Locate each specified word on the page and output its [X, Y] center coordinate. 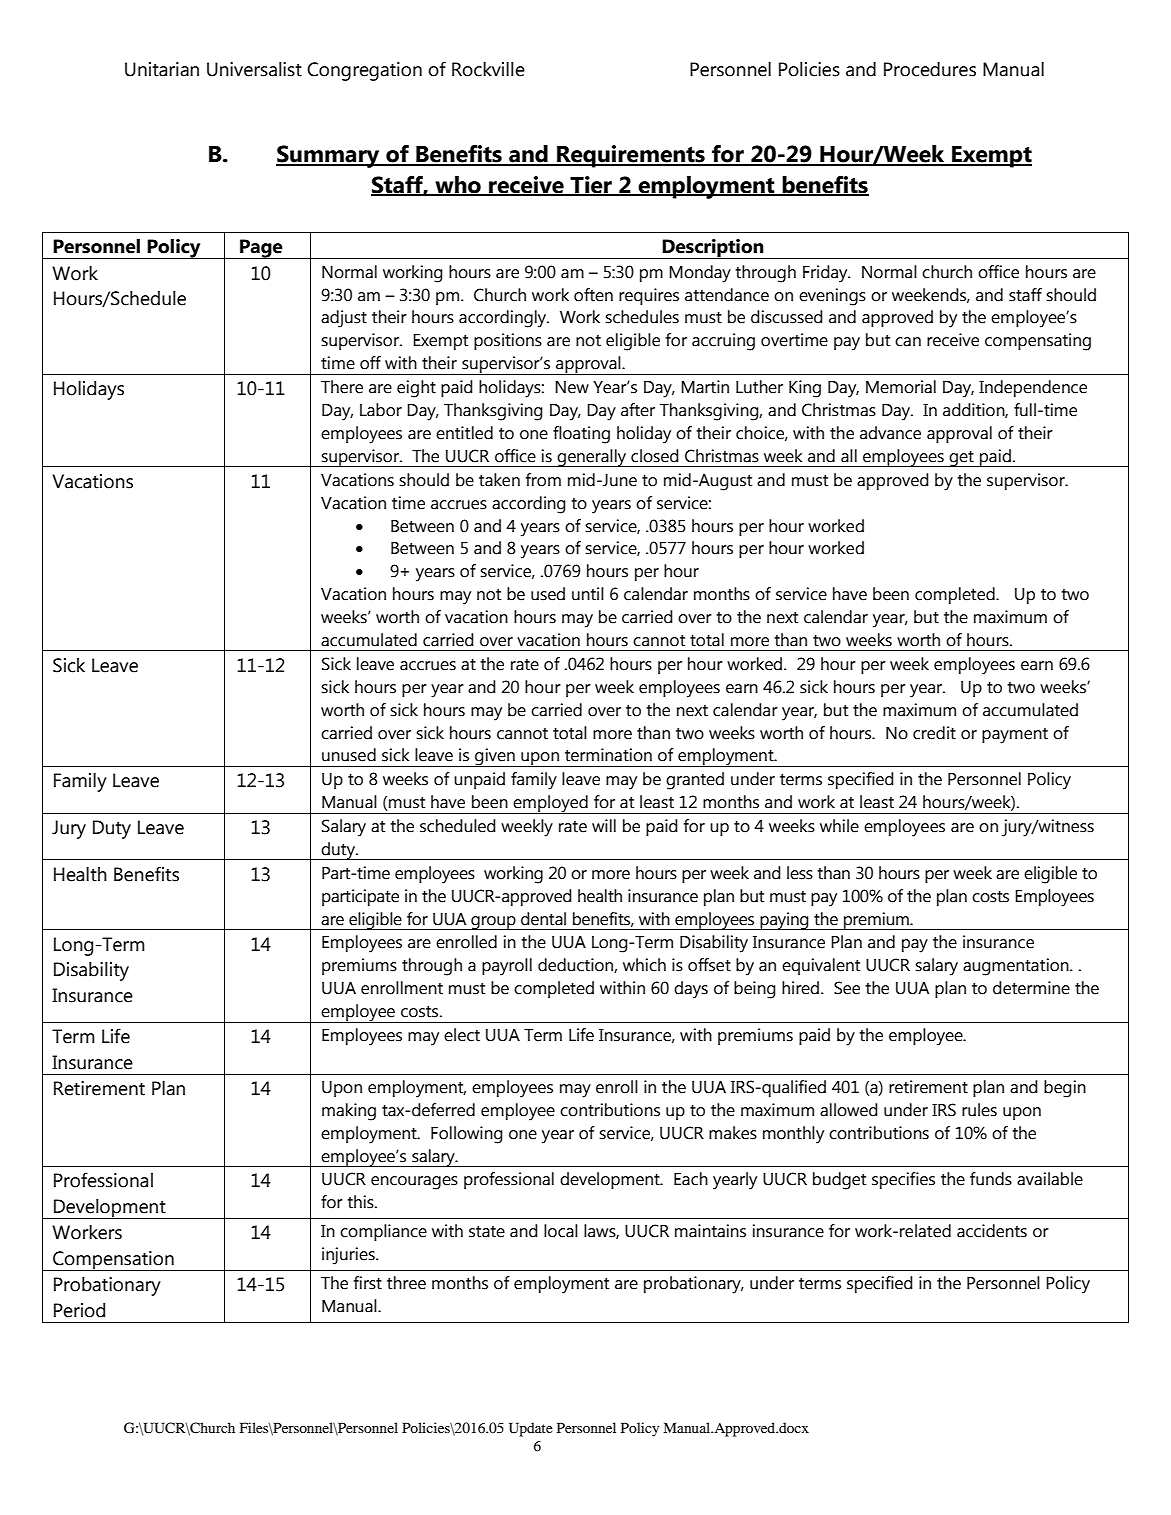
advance [890, 433]
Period [79, 1310]
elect [462, 1035]
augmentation [1017, 967]
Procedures [930, 69]
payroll [507, 967]
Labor [381, 410]
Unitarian [162, 69]
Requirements [631, 156]
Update [531, 1429]
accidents [992, 1231]
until [588, 594]
